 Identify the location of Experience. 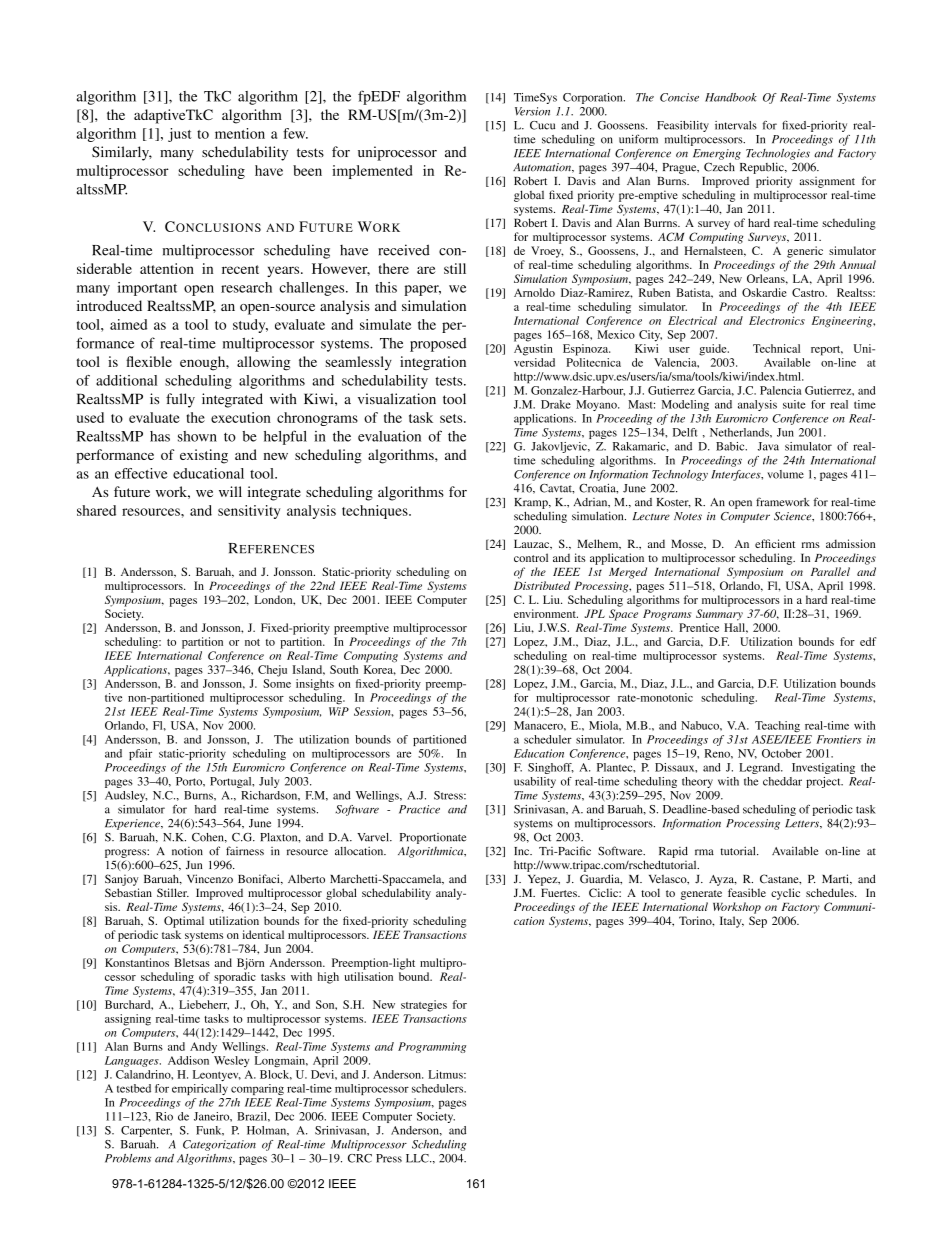
(133, 824).
